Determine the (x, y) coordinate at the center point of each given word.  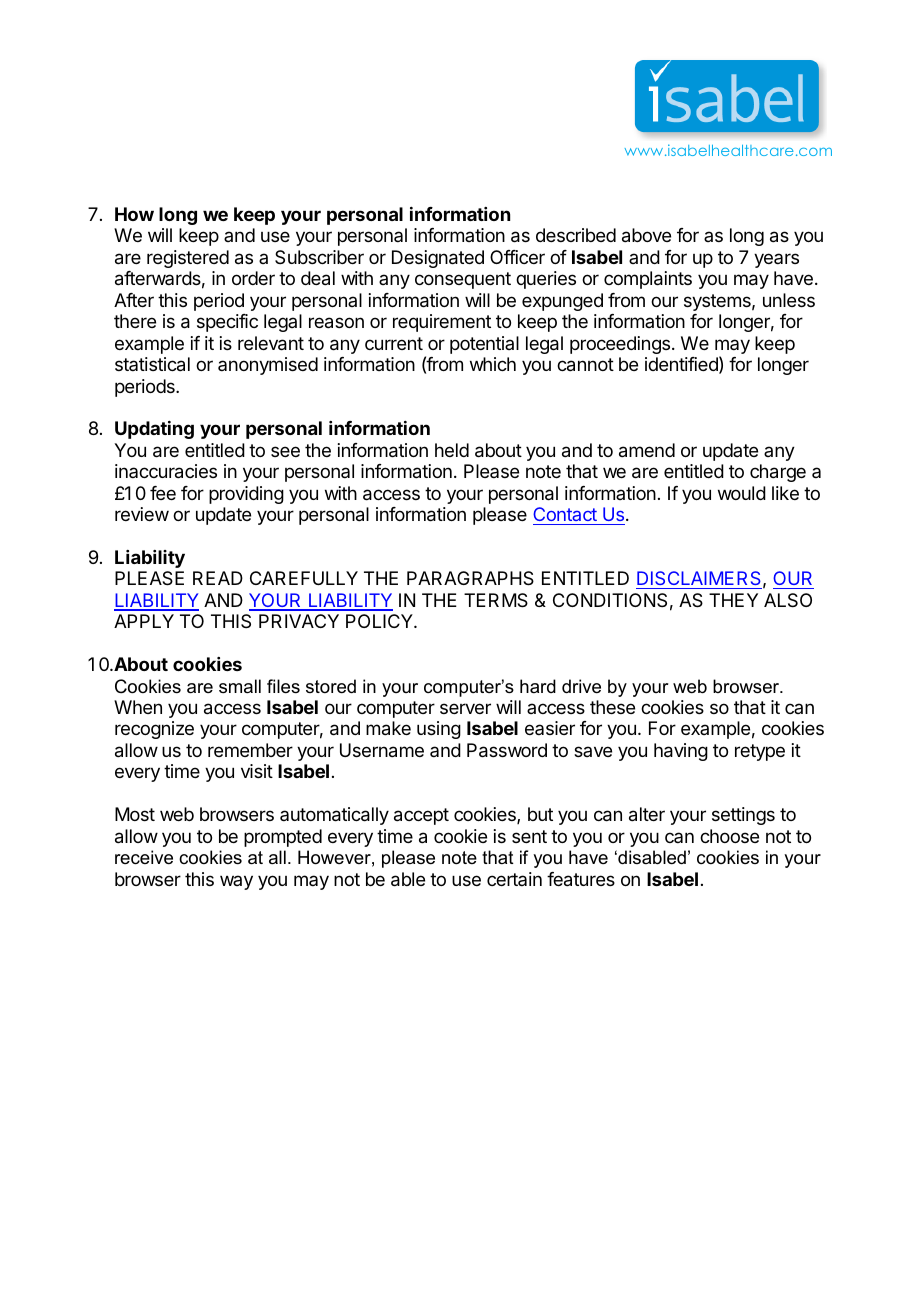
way (236, 882)
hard (538, 686)
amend (647, 450)
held (452, 450)
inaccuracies (166, 471)
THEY (733, 600)
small (240, 686)
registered (188, 259)
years (776, 260)
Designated (438, 259)
